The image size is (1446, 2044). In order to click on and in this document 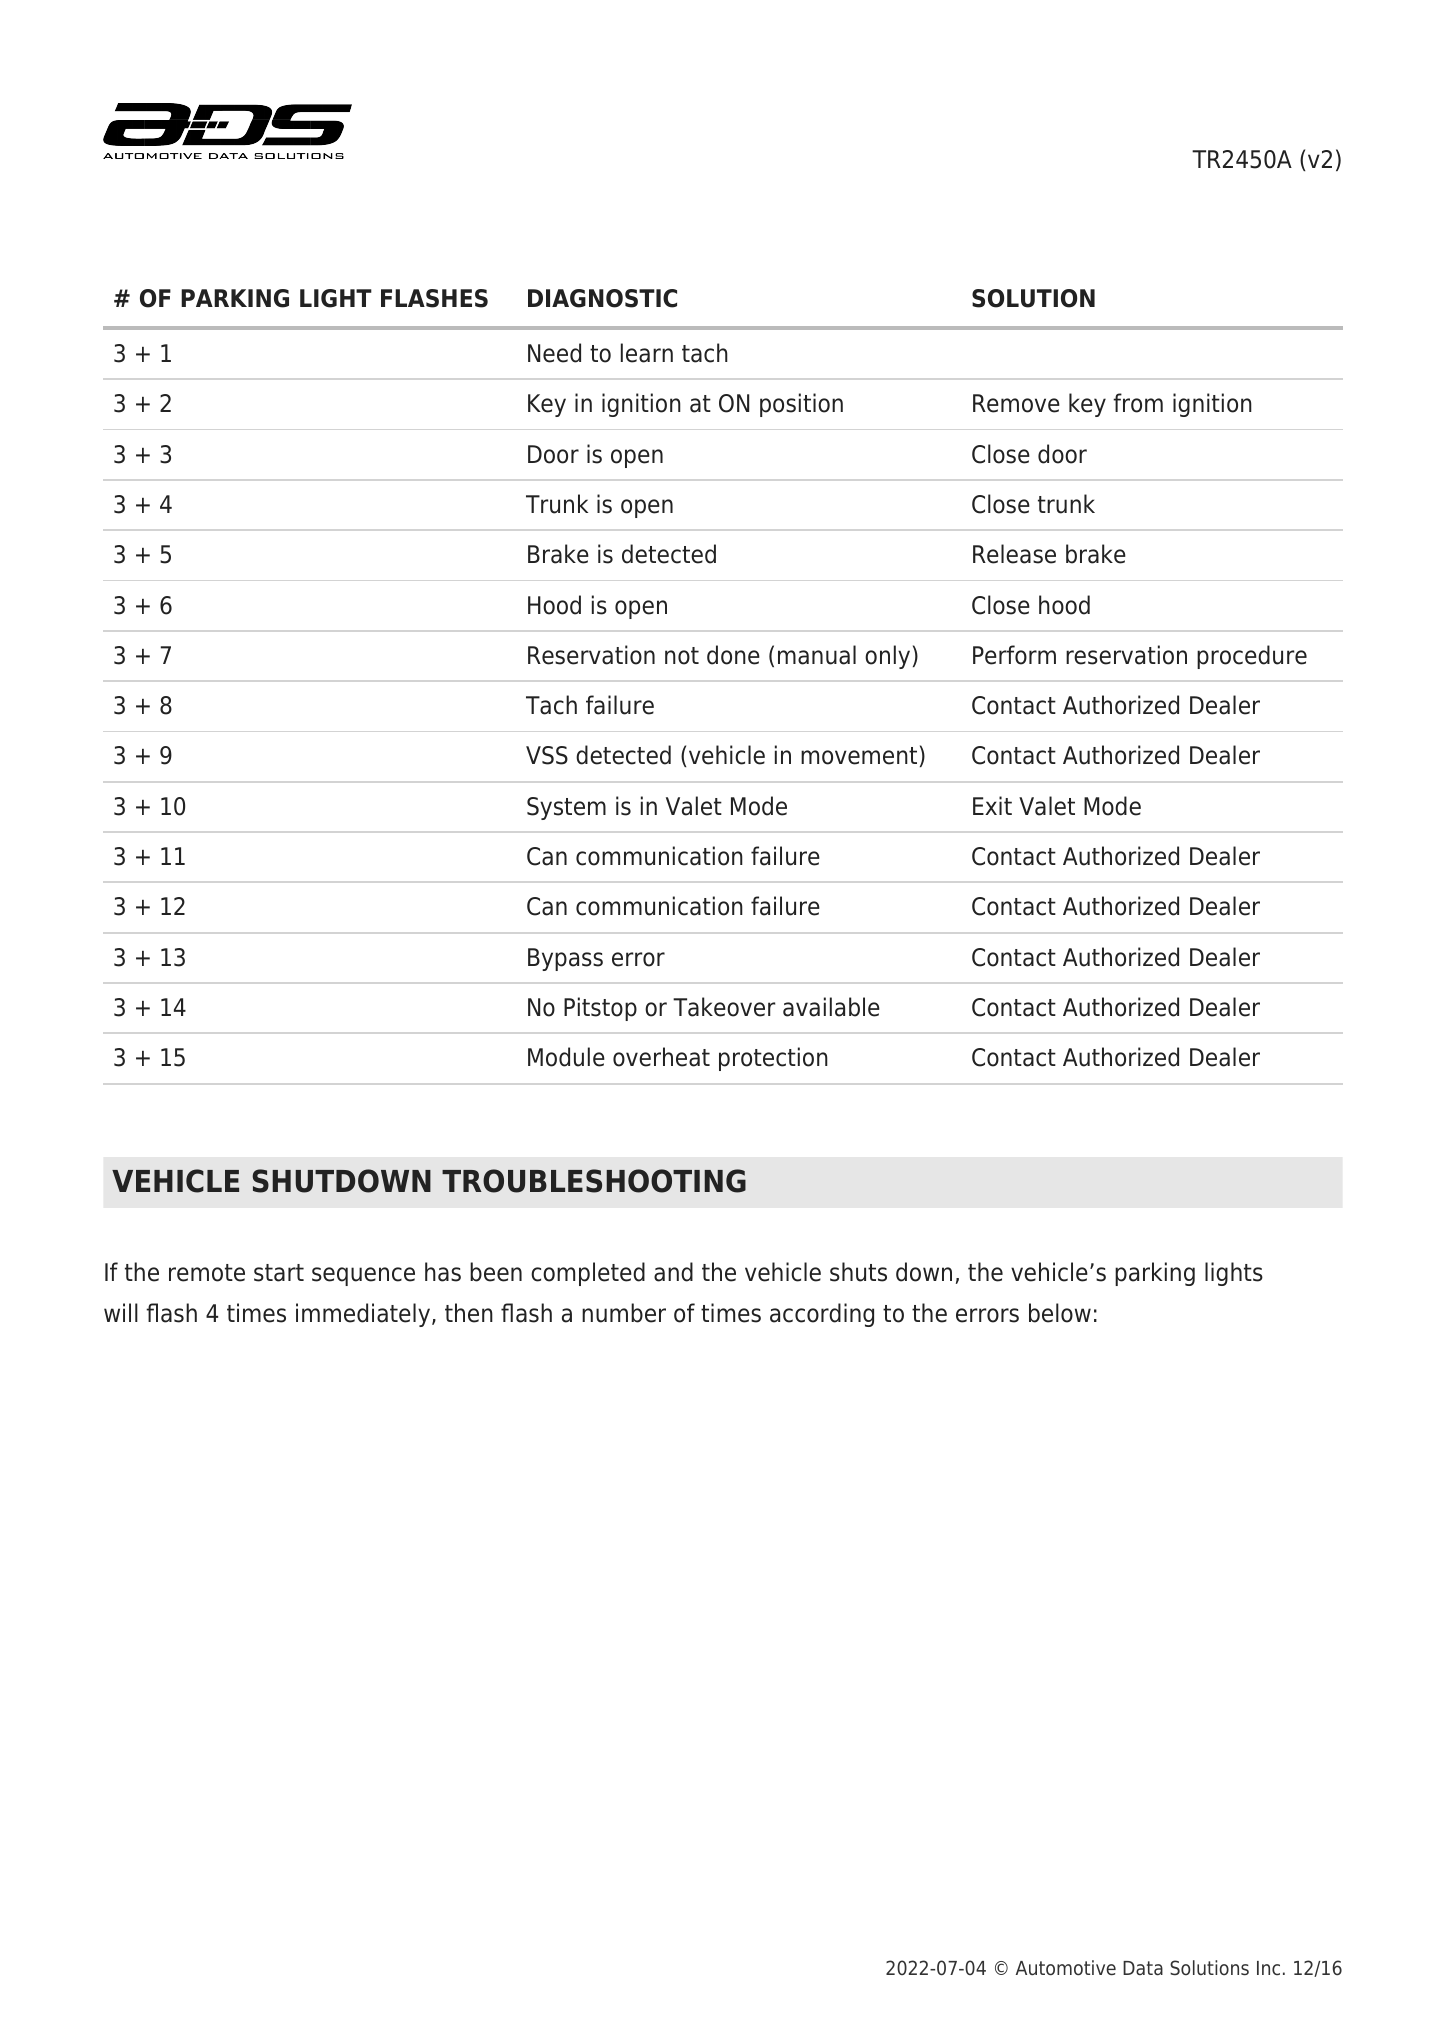, I will do `click(673, 1272)`.
